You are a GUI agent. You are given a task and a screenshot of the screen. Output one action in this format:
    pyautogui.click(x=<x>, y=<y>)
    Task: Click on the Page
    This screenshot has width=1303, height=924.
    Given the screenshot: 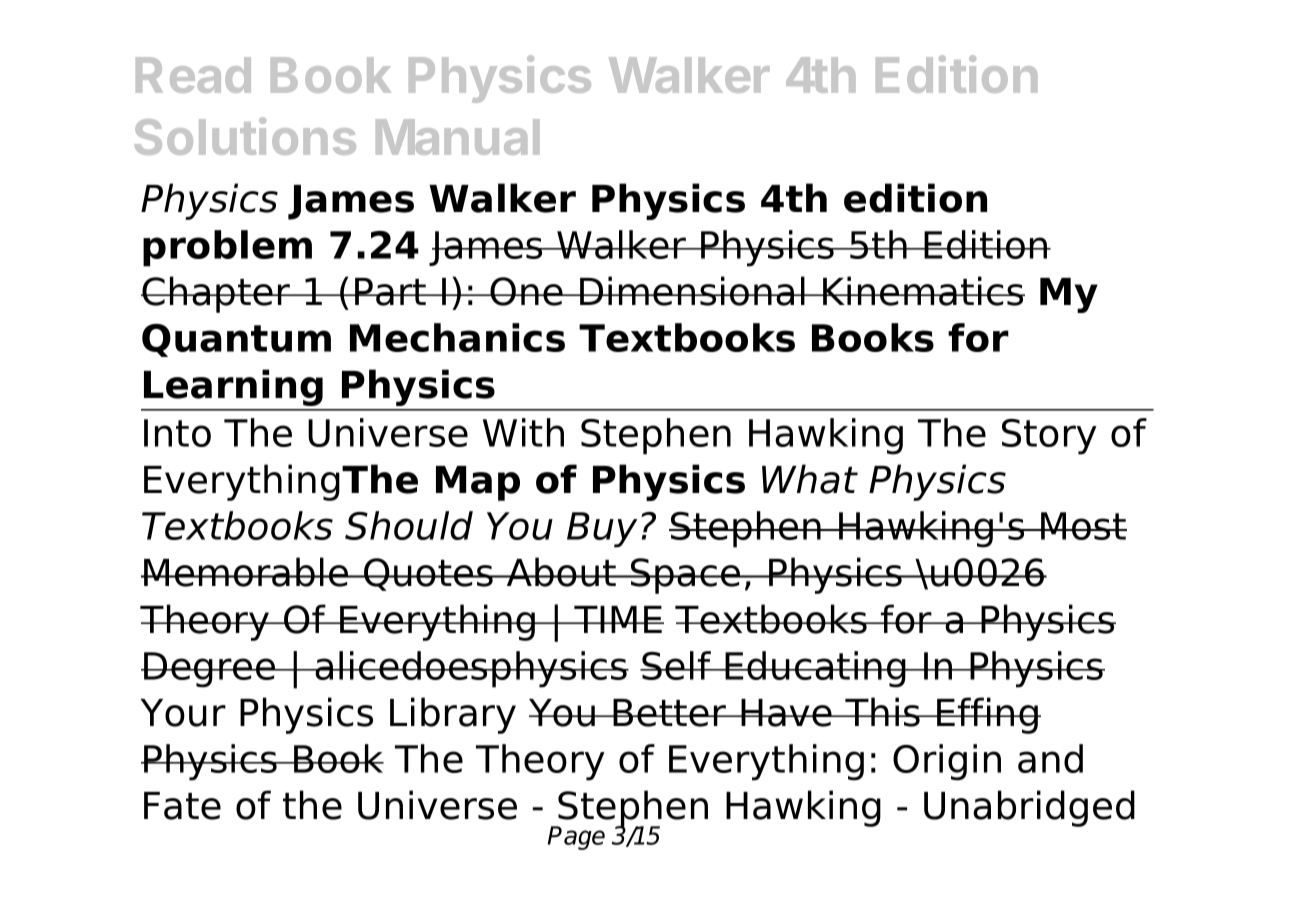 What is the action you would take?
    pyautogui.click(x=576, y=838)
